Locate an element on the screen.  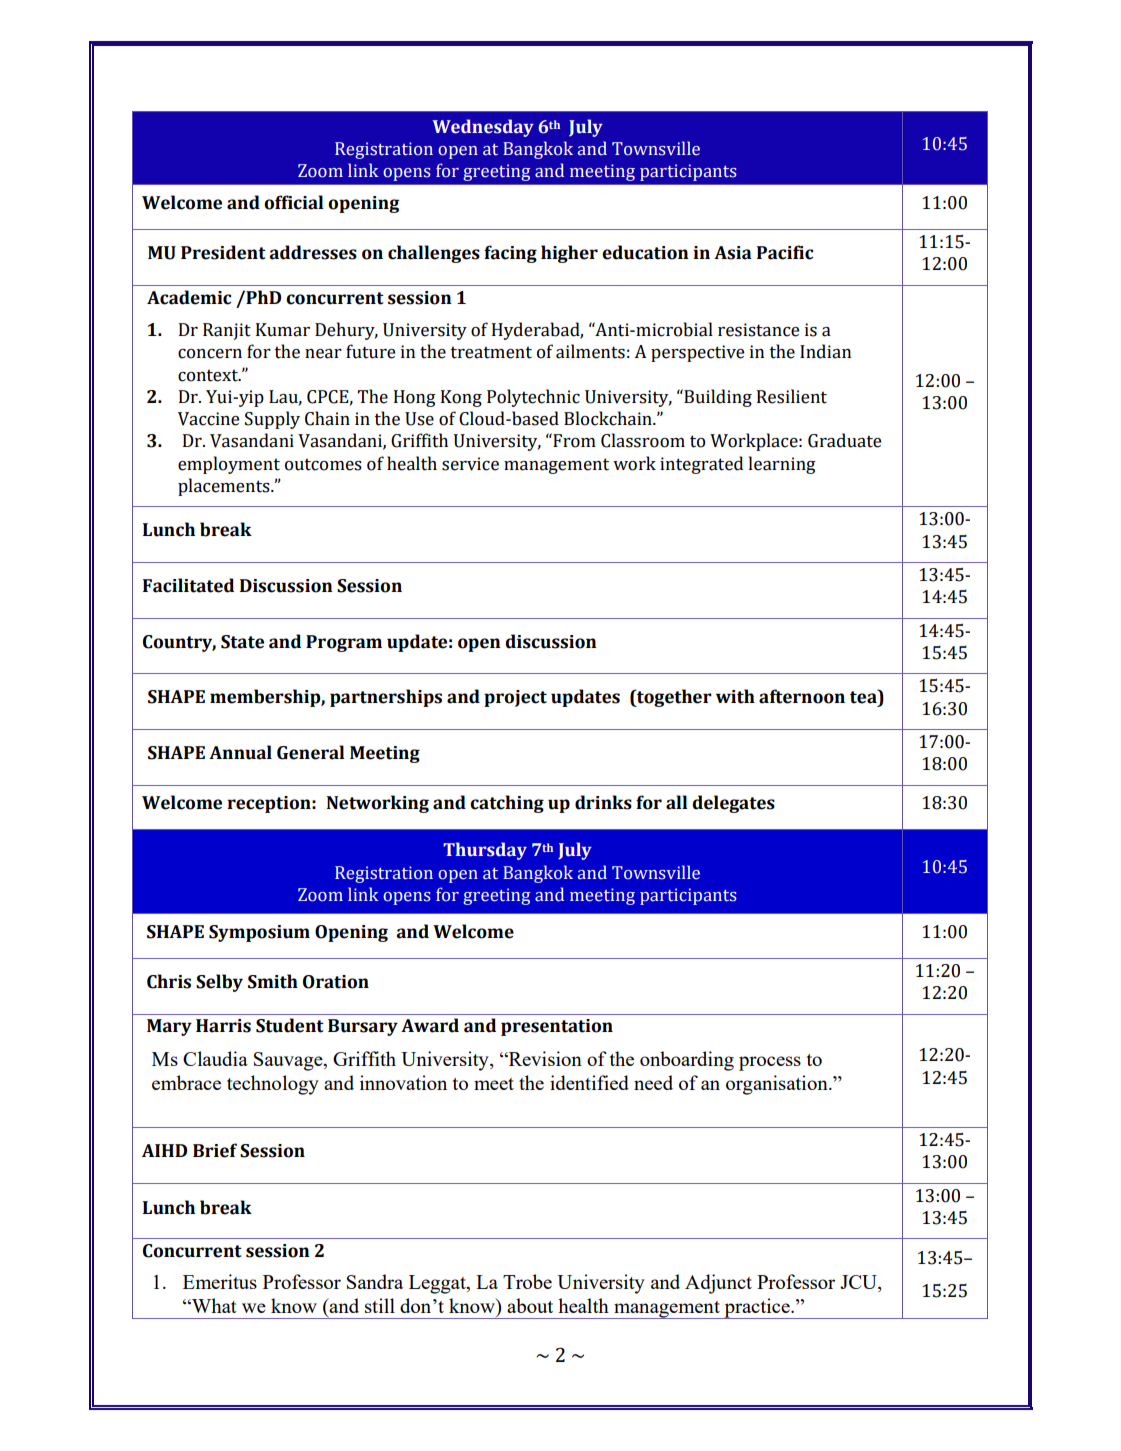
Emeritus is located at coordinates (220, 1281).
